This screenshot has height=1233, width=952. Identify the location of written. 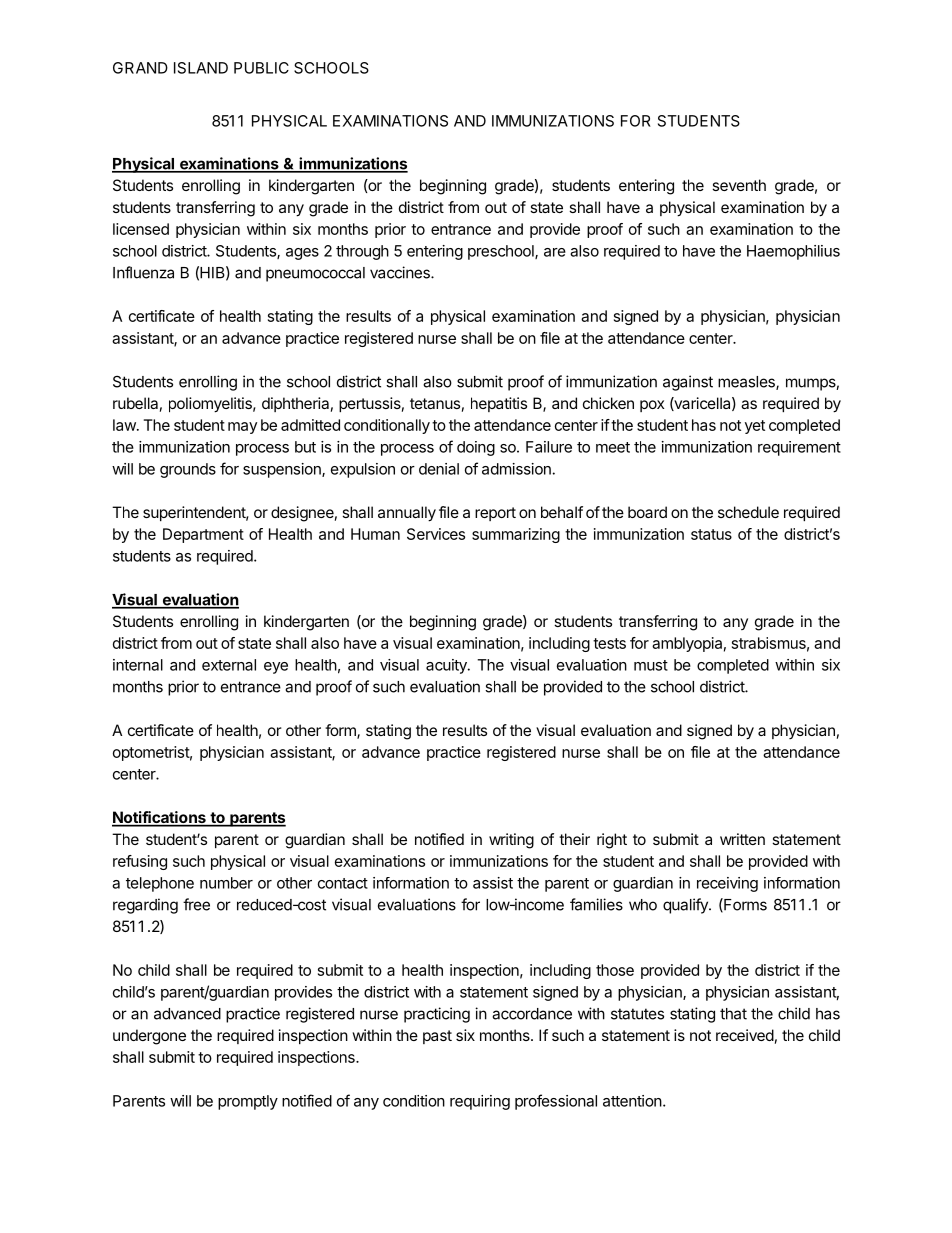
(742, 839).
